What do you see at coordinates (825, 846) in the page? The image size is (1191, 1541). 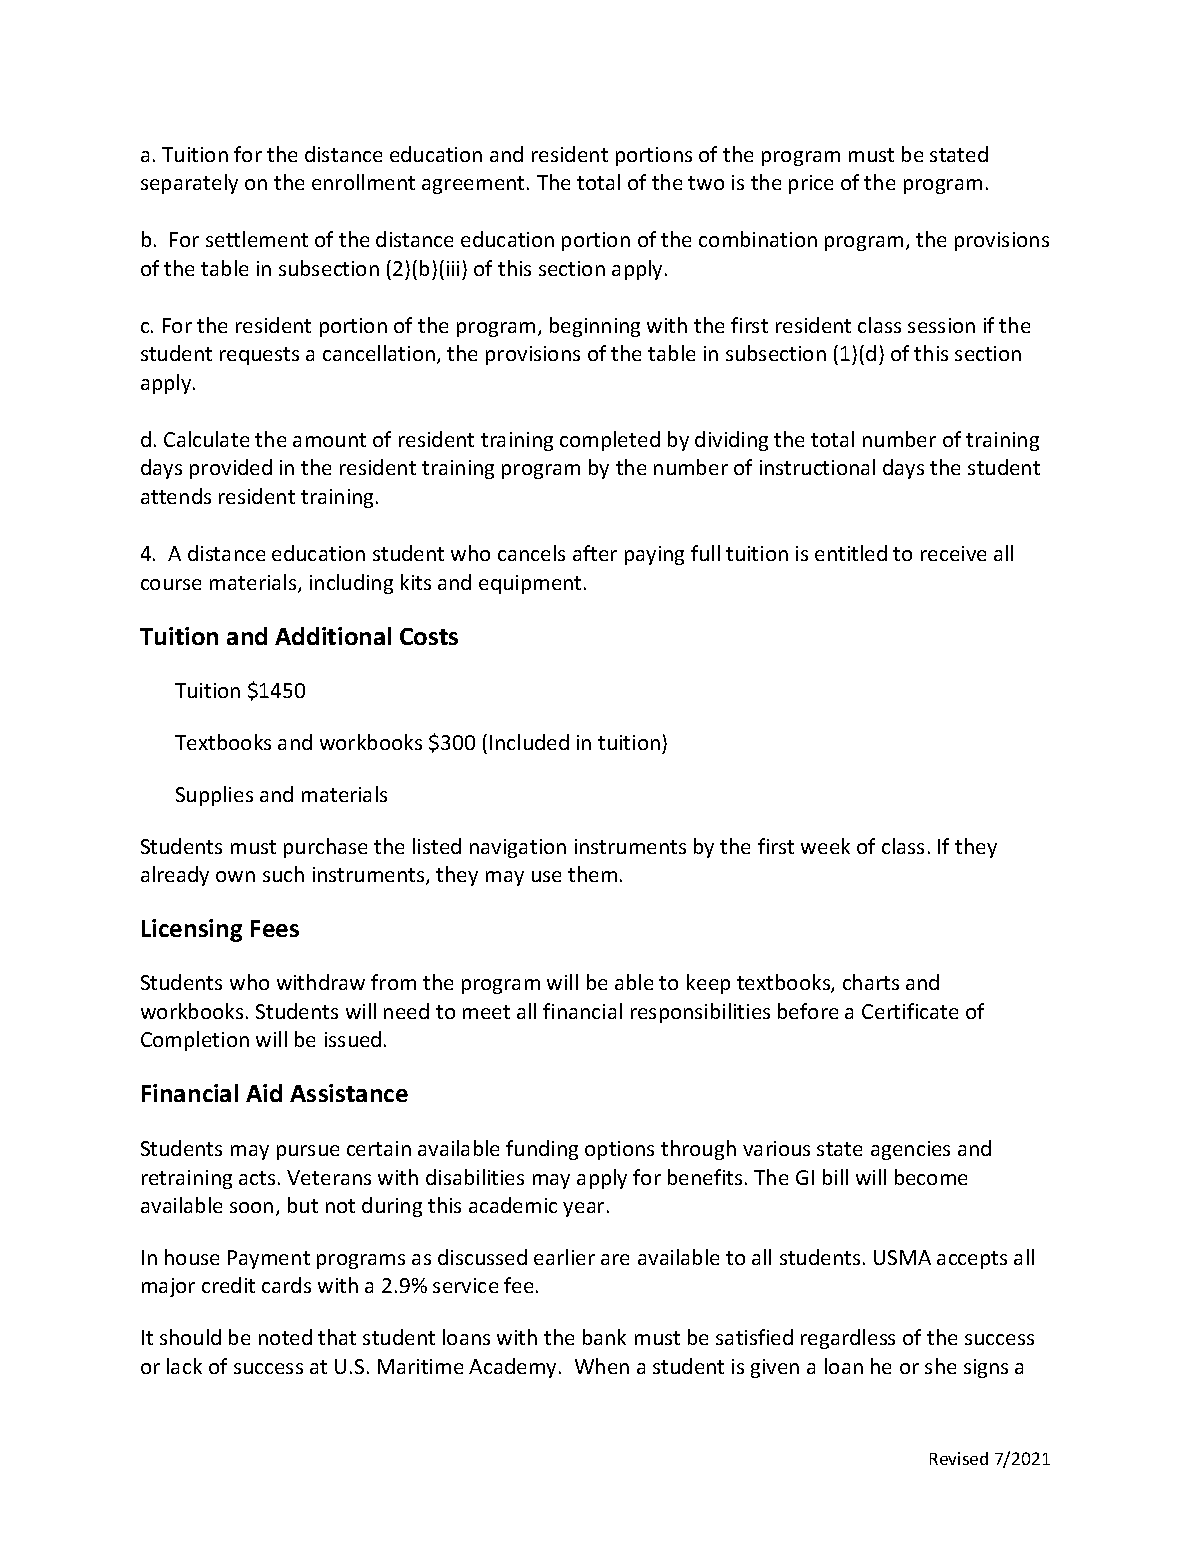 I see `week` at bounding box center [825, 846].
